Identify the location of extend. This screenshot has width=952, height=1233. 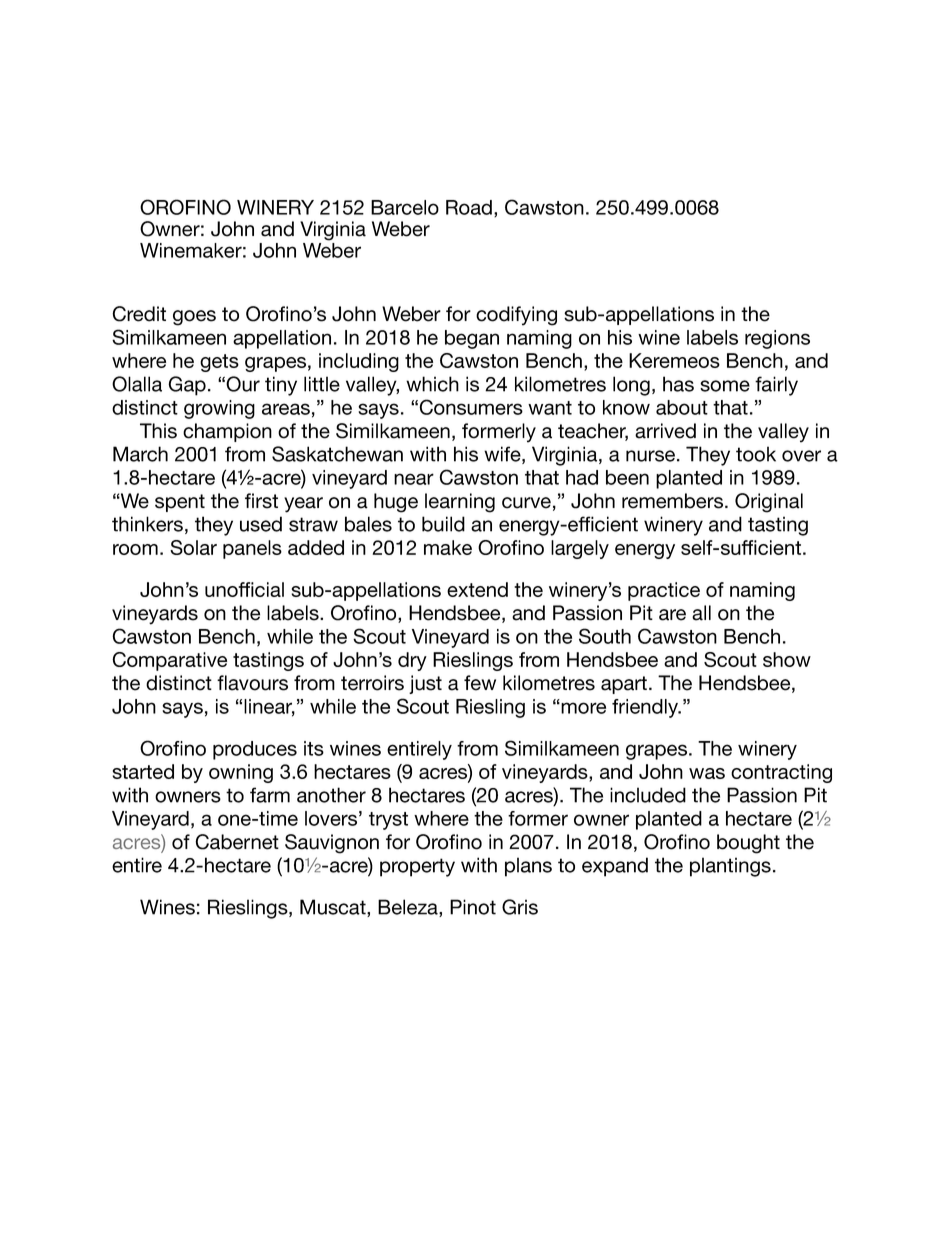
(477, 589).
